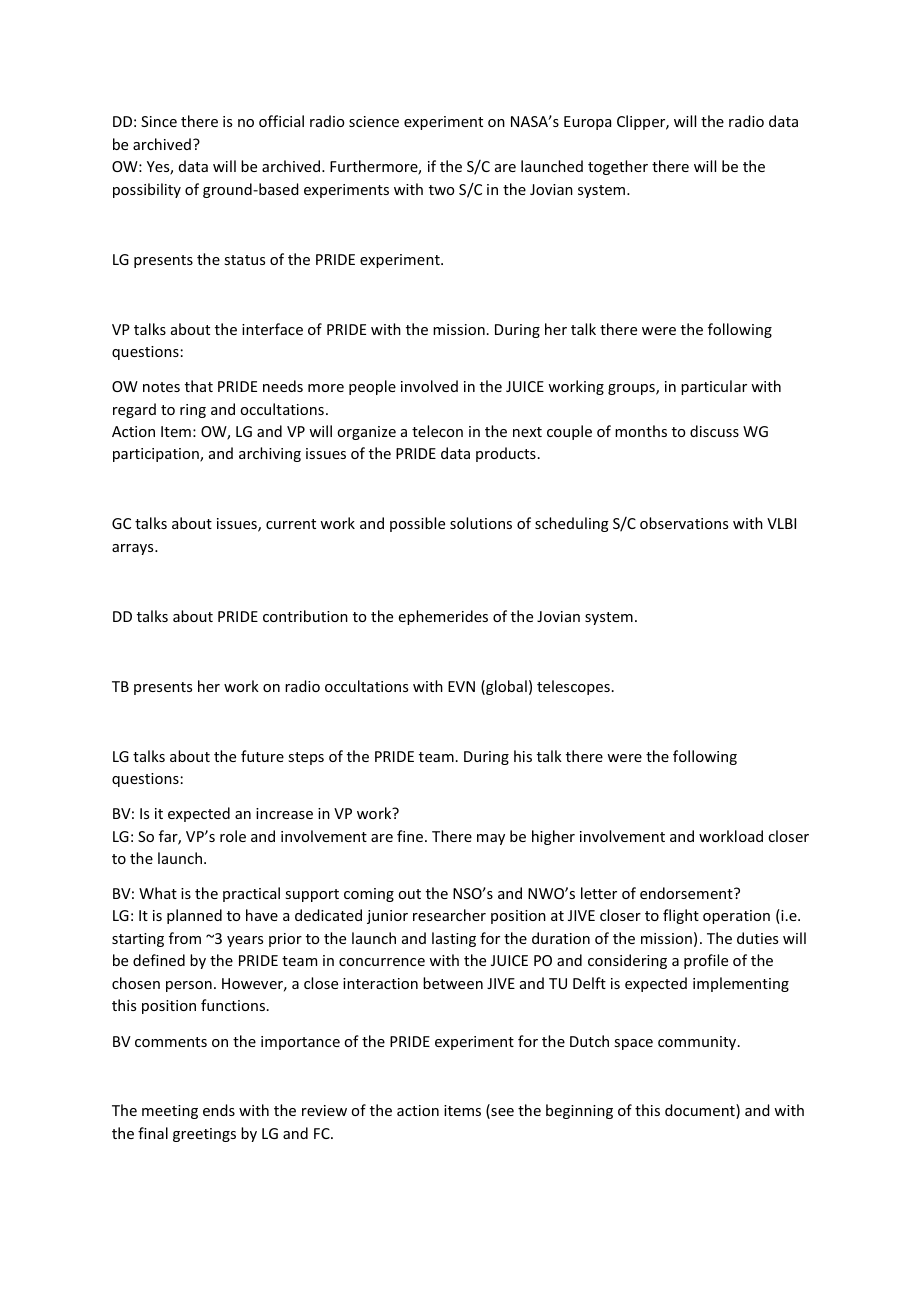 The height and width of the image is (1307, 924). I want to click on together, so click(618, 167).
